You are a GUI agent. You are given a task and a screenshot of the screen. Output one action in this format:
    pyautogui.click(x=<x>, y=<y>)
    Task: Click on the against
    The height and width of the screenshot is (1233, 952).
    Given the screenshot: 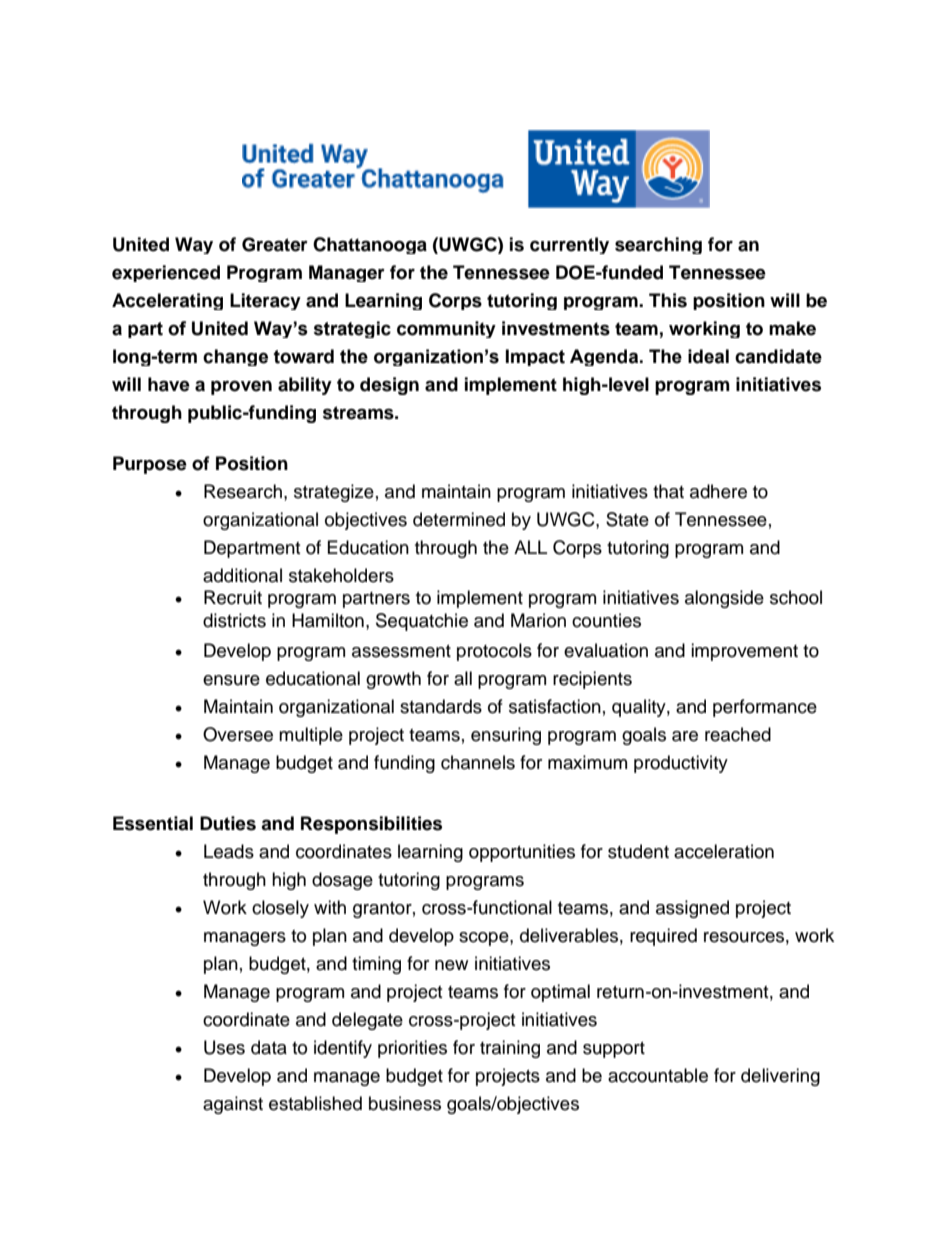 What is the action you would take?
    pyautogui.click(x=233, y=1105)
